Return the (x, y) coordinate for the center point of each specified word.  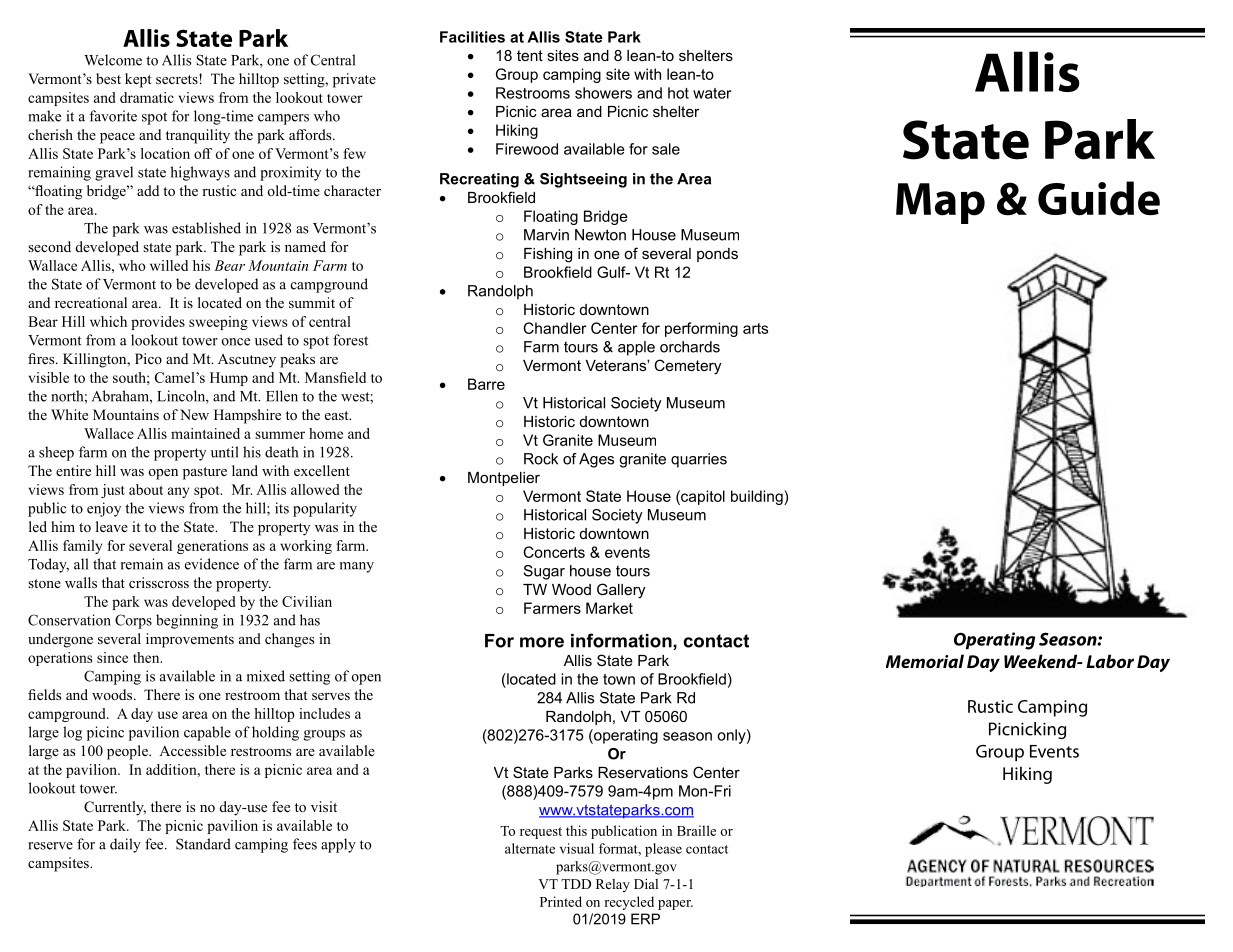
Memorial (925, 661)
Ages (596, 460)
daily (125, 845)
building (758, 497)
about (146, 489)
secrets (178, 79)
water (712, 93)
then (147, 657)
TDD (576, 884)
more (542, 642)
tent (530, 55)
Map (940, 203)
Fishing (548, 255)
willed (169, 265)
